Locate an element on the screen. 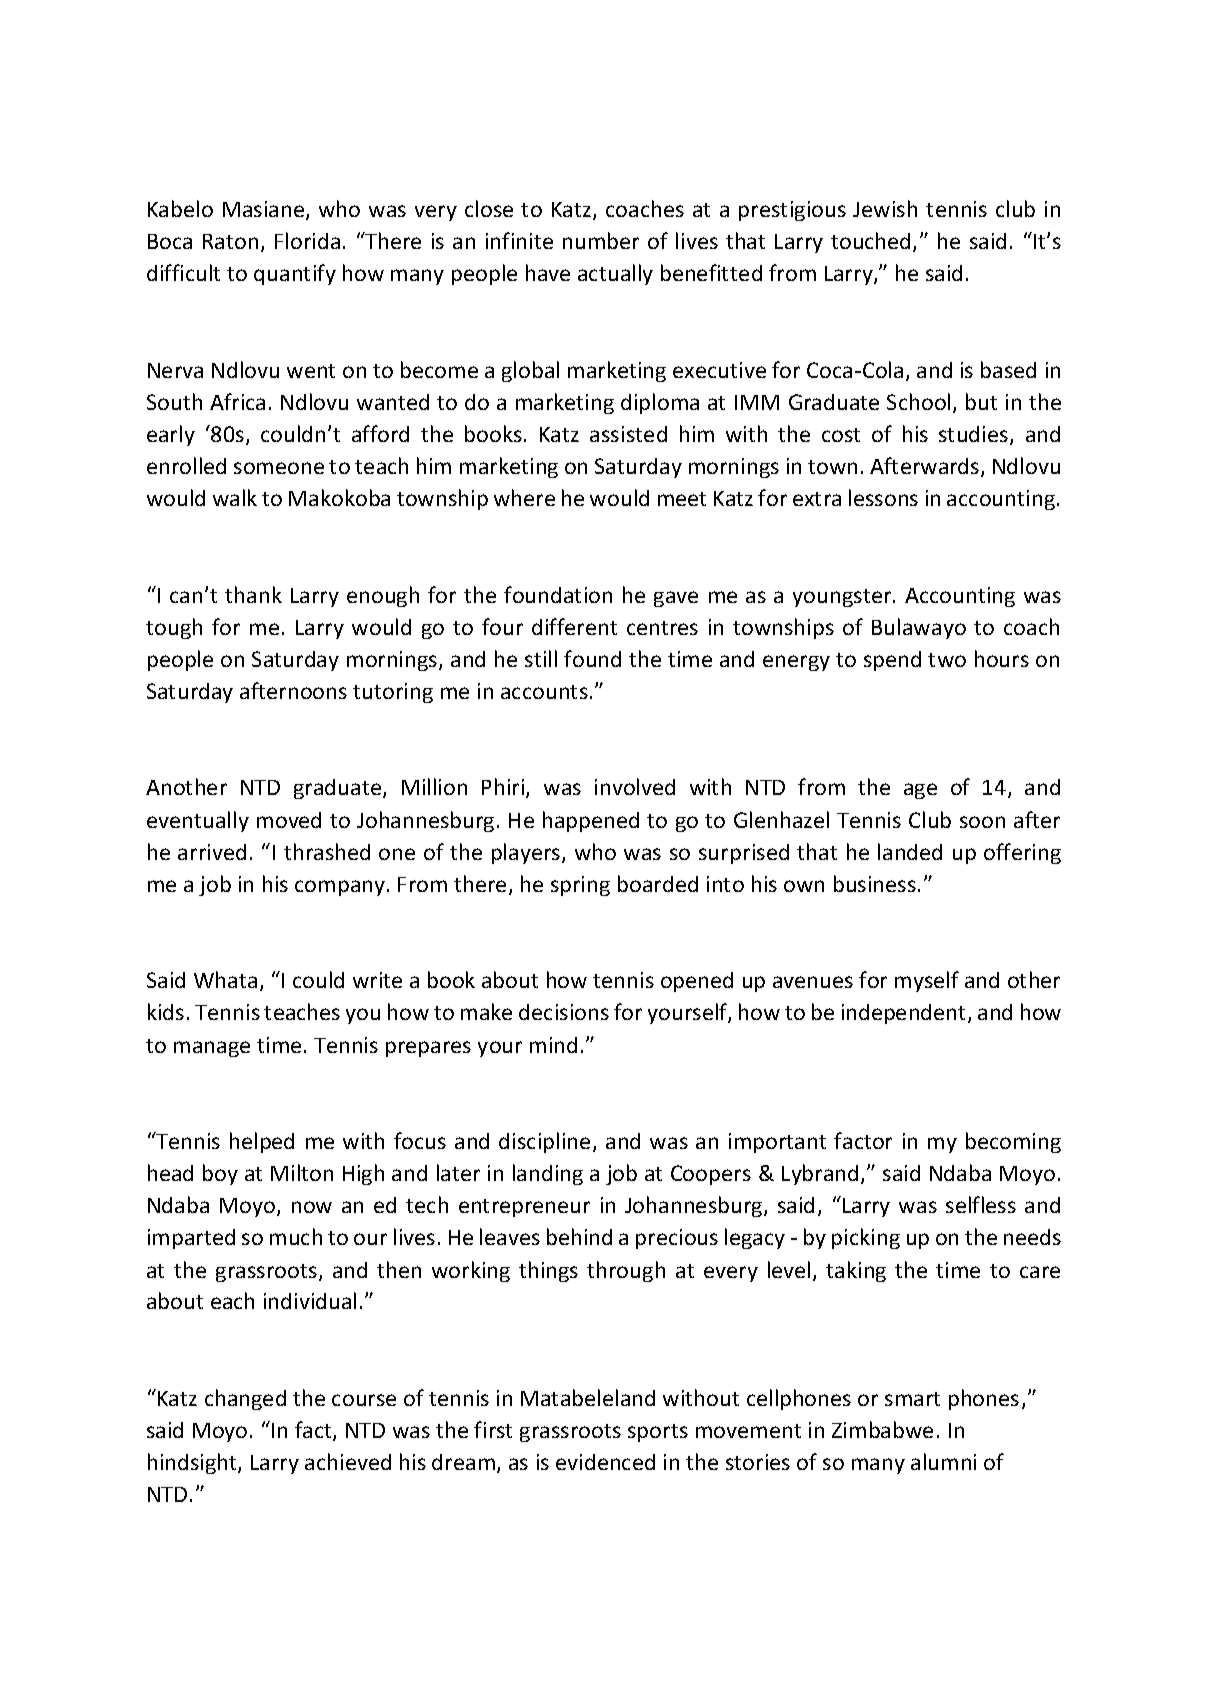  changed is located at coordinates (245, 1399).
